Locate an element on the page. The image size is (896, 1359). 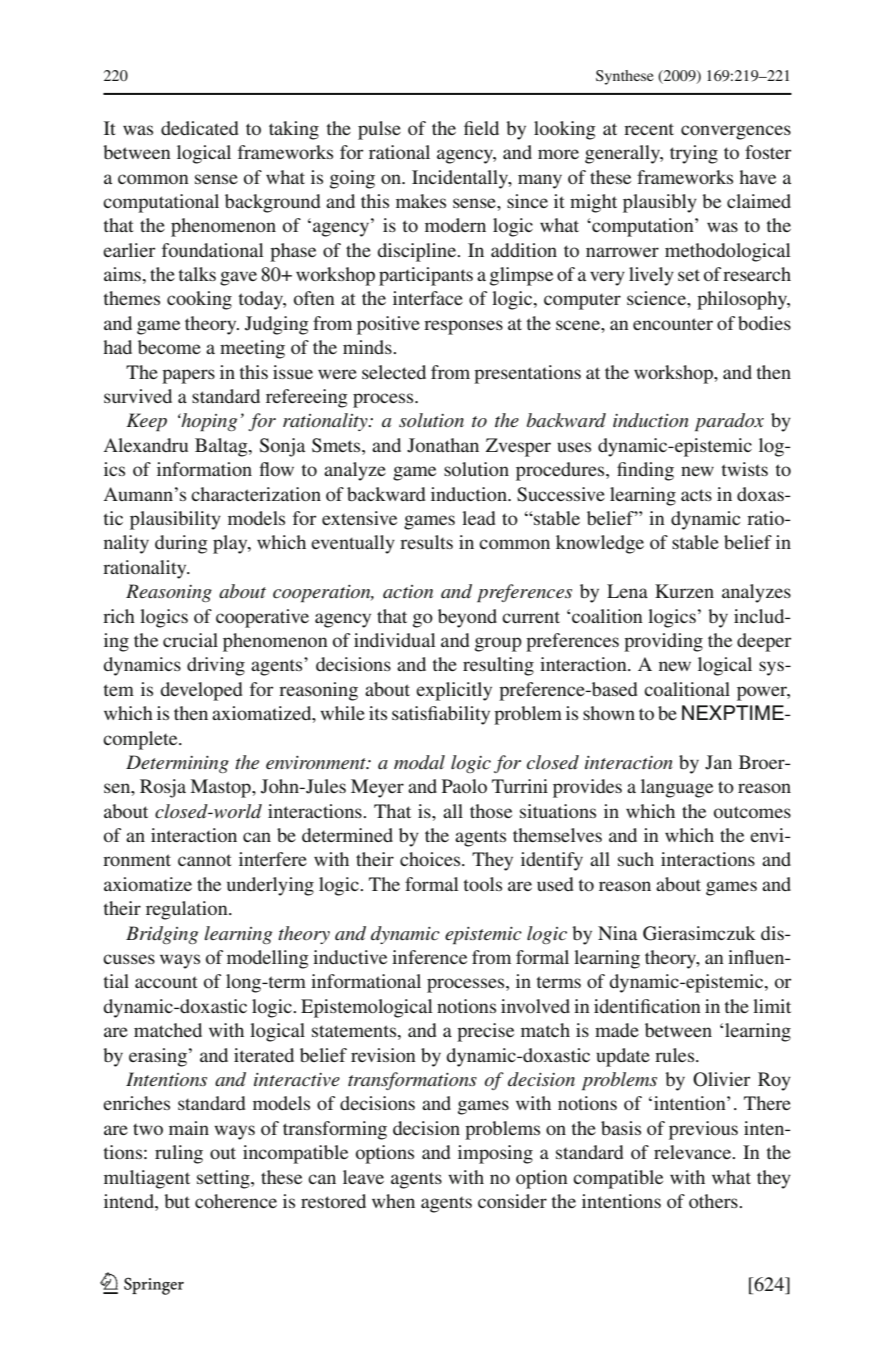
interfere is located at coordinates (273, 859).
